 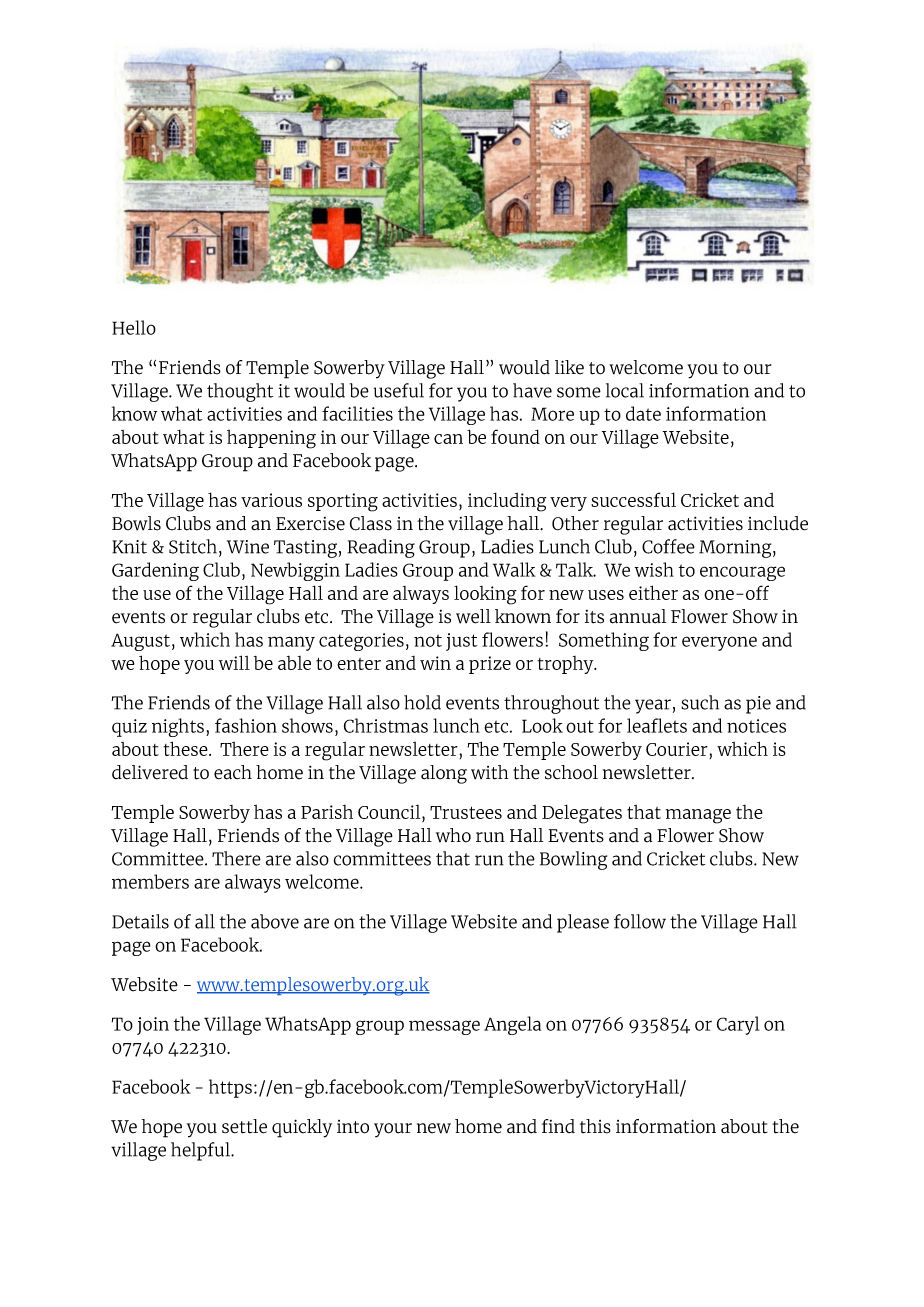 What do you see at coordinates (150, 881) in the screenshot?
I see `members` at bounding box center [150, 881].
